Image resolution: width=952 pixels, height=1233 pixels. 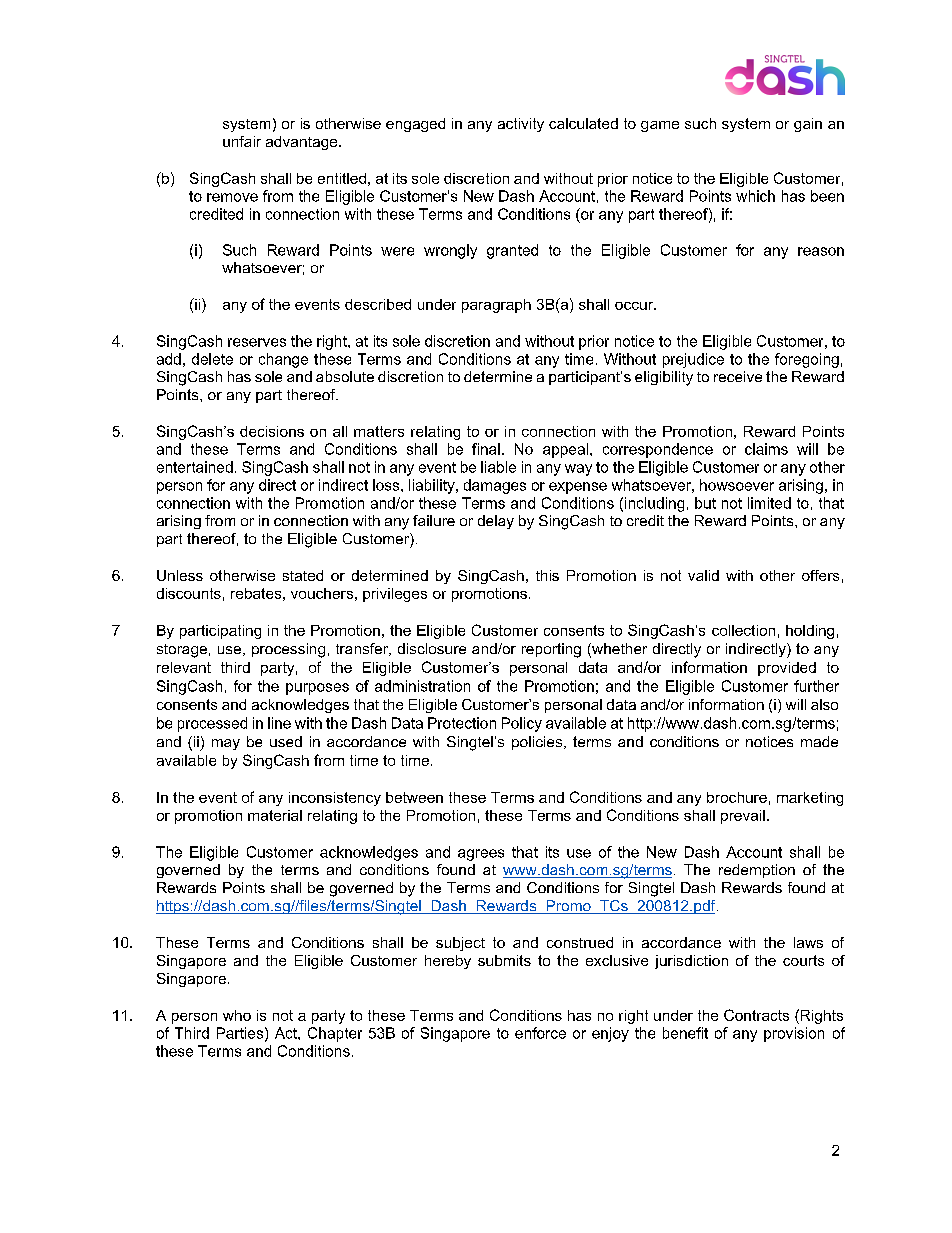 What do you see at coordinates (540, 1033) in the image?
I see `enforce` at bounding box center [540, 1033].
